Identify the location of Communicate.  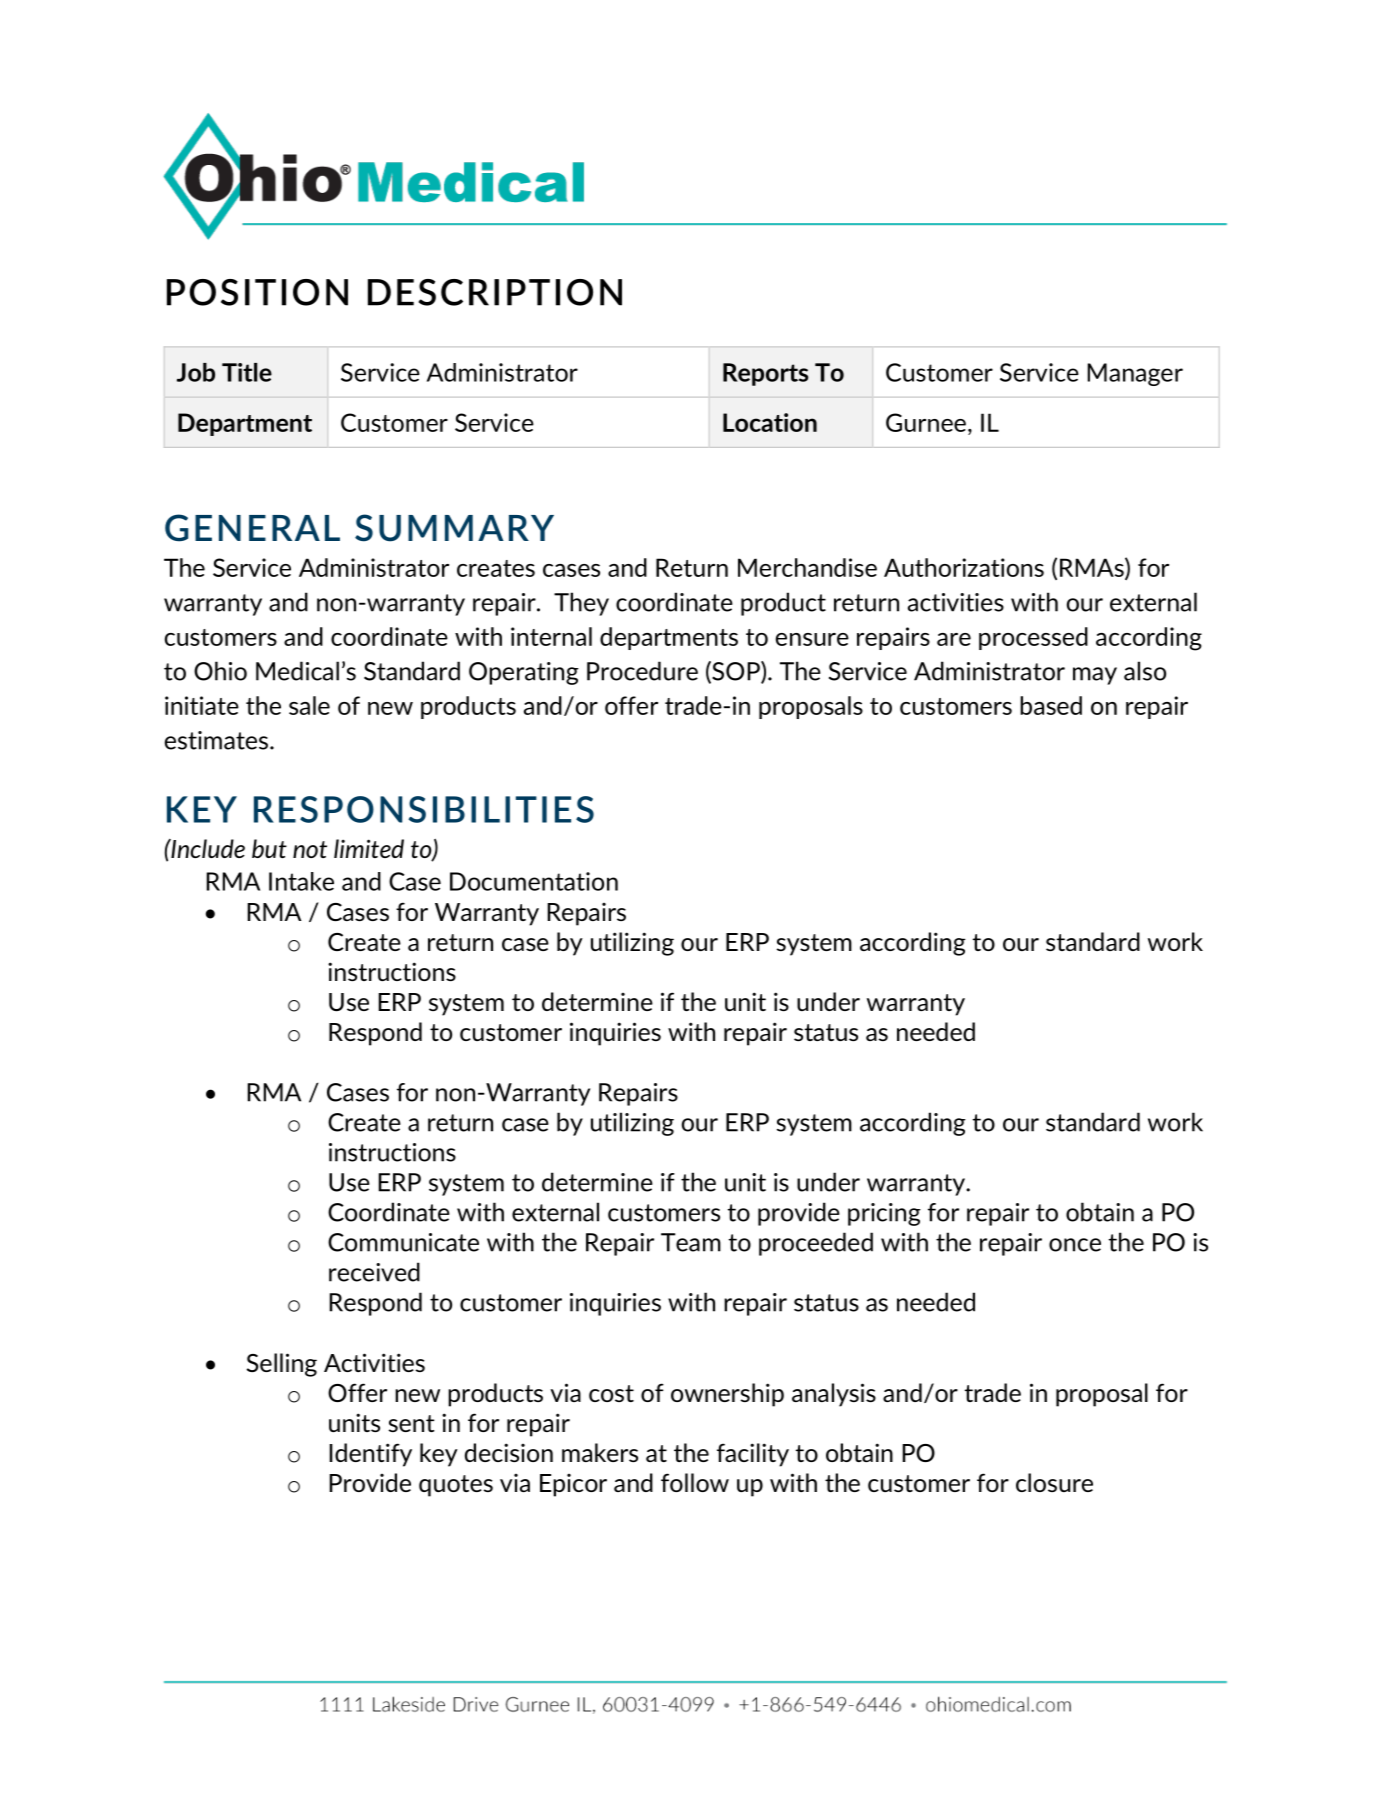
(403, 1242).
